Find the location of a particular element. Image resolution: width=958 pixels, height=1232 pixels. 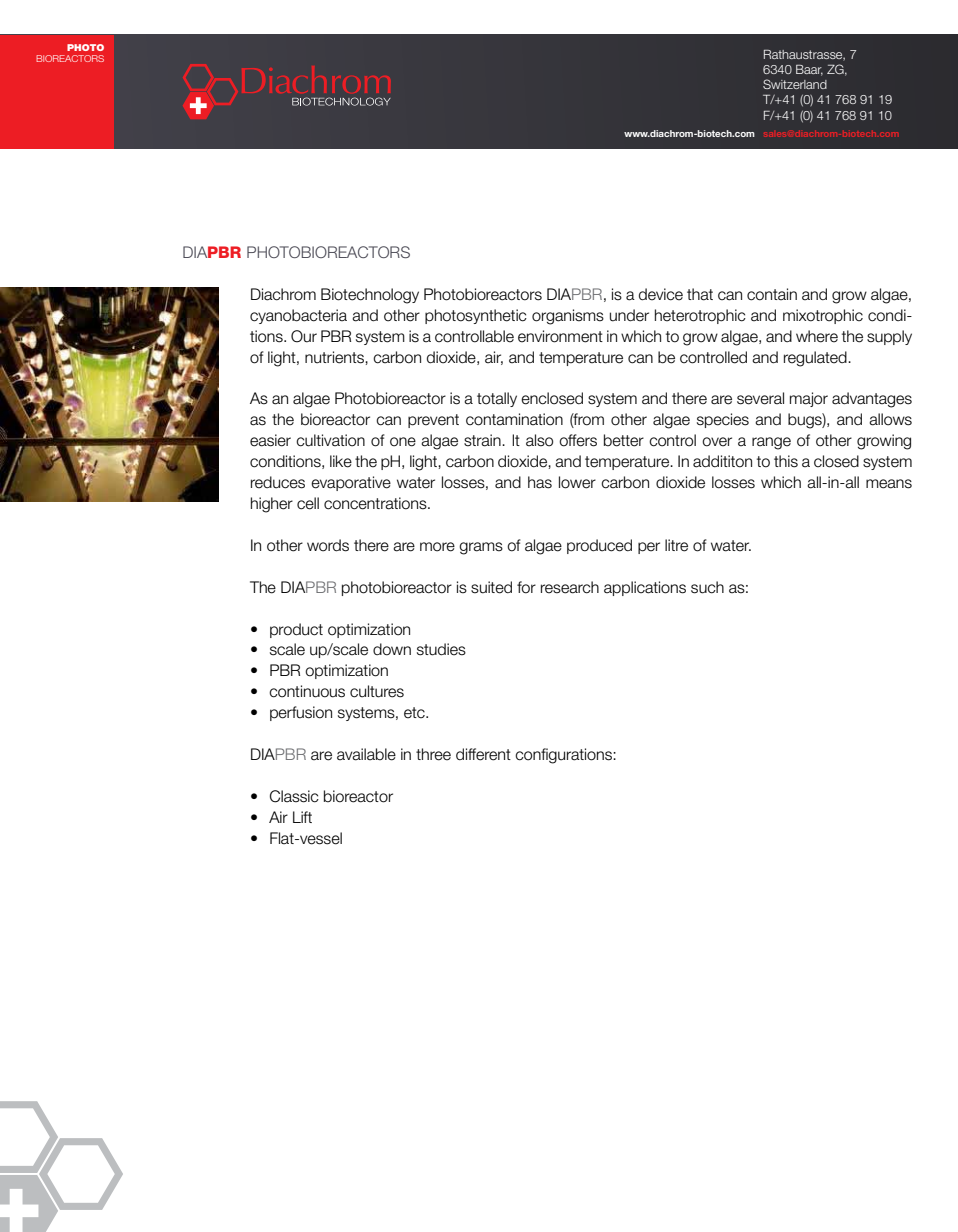

product is located at coordinates (296, 630).
